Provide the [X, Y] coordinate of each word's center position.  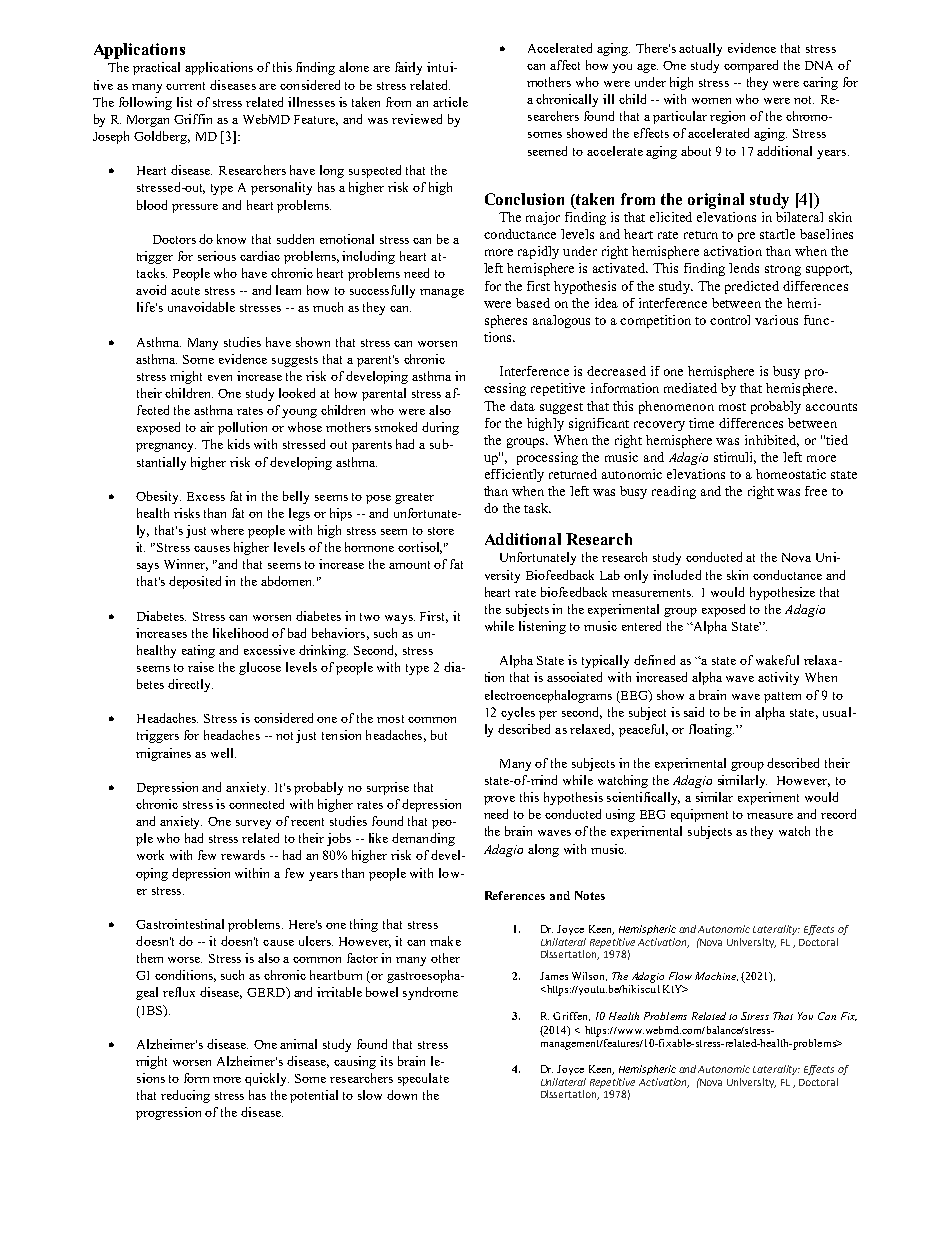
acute [185, 291]
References [515, 895]
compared [751, 66]
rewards [243, 855]
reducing [185, 1096]
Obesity [158, 497]
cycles [518, 713]
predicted [752, 287]
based [533, 303]
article [450, 102]
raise [201, 667]
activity [778, 678]
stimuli [735, 458]
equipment [699, 815]
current [185, 86]
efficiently [514, 475]
